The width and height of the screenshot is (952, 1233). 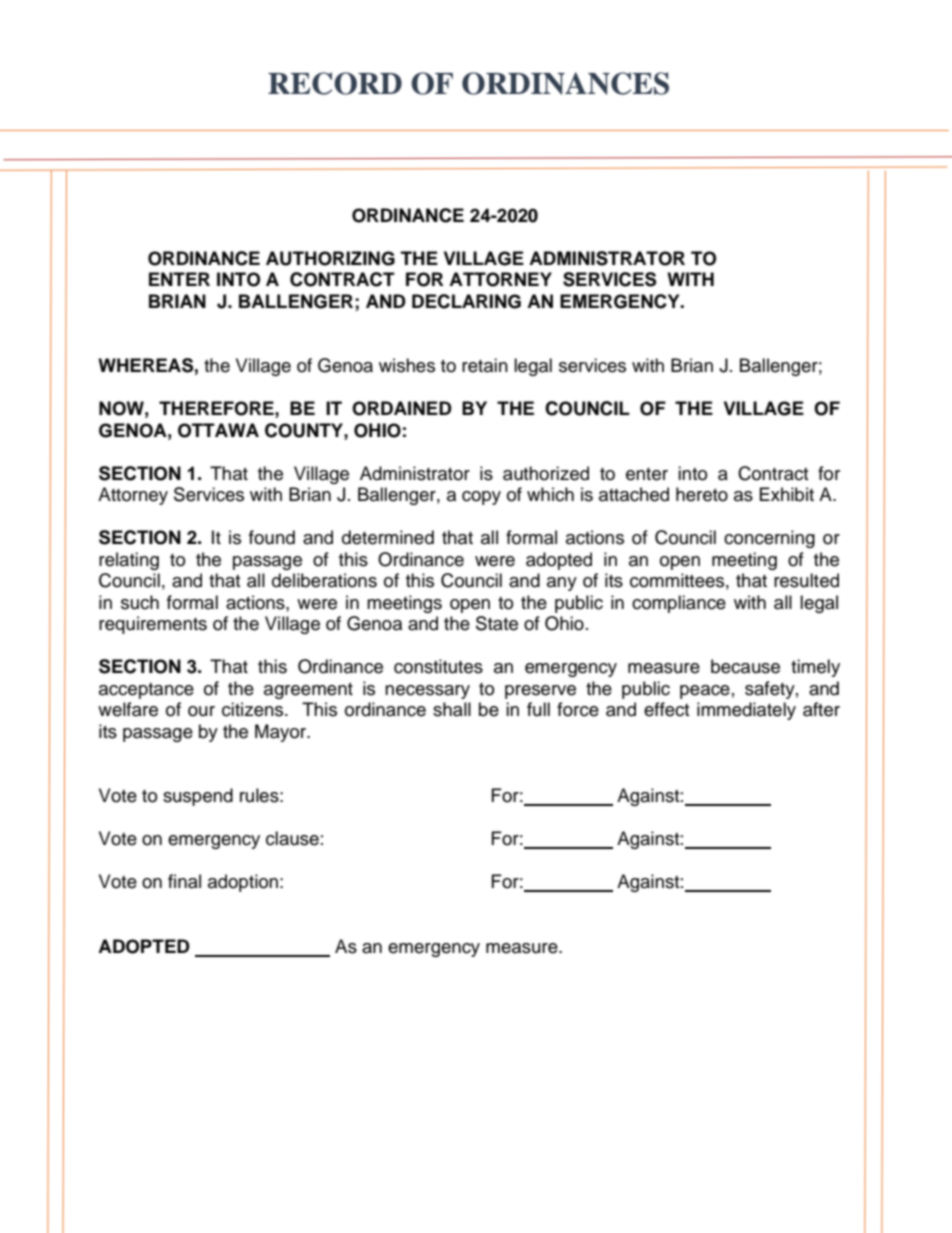 I want to click on because, so click(x=745, y=666).
